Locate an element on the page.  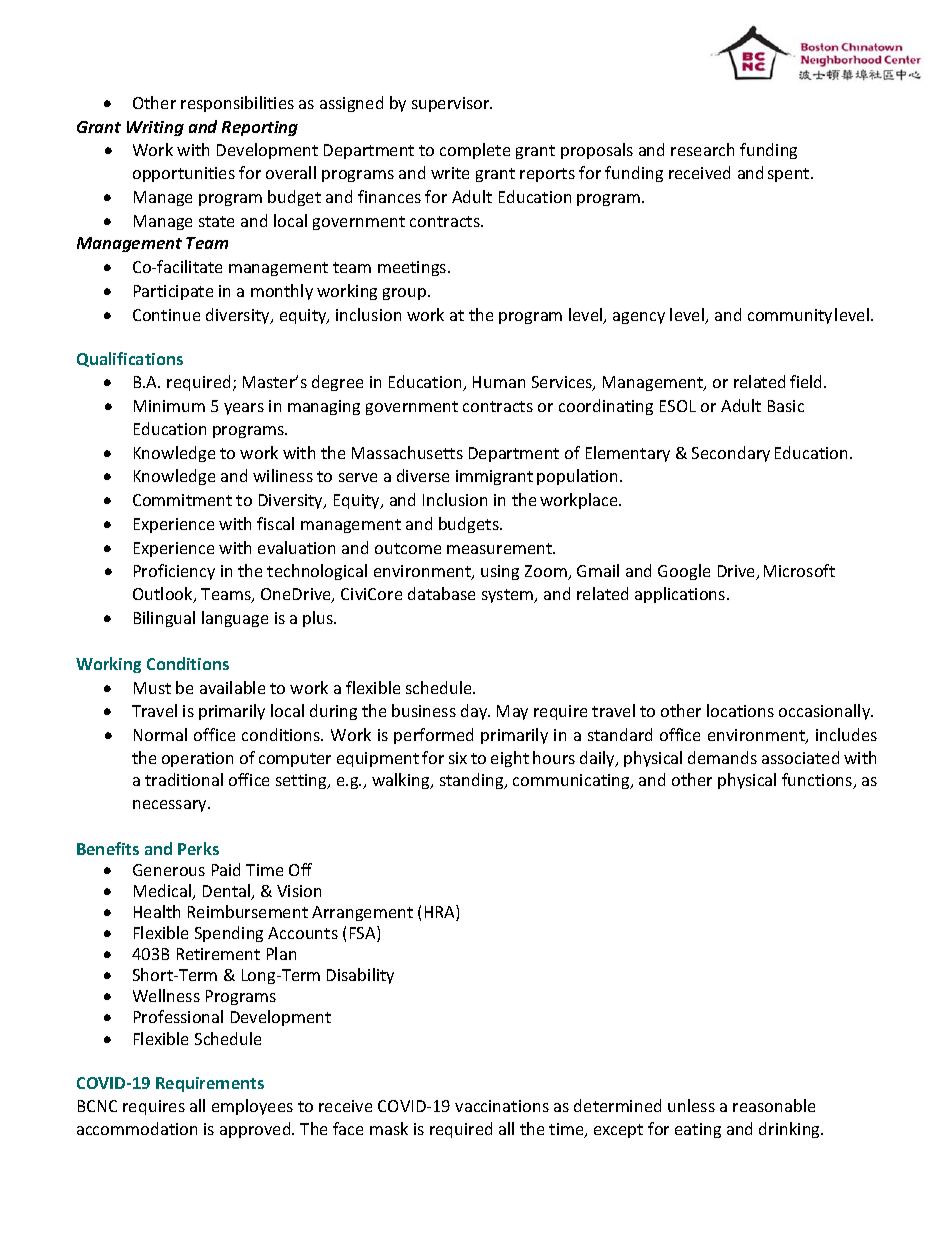
diverse is located at coordinates (423, 475).
